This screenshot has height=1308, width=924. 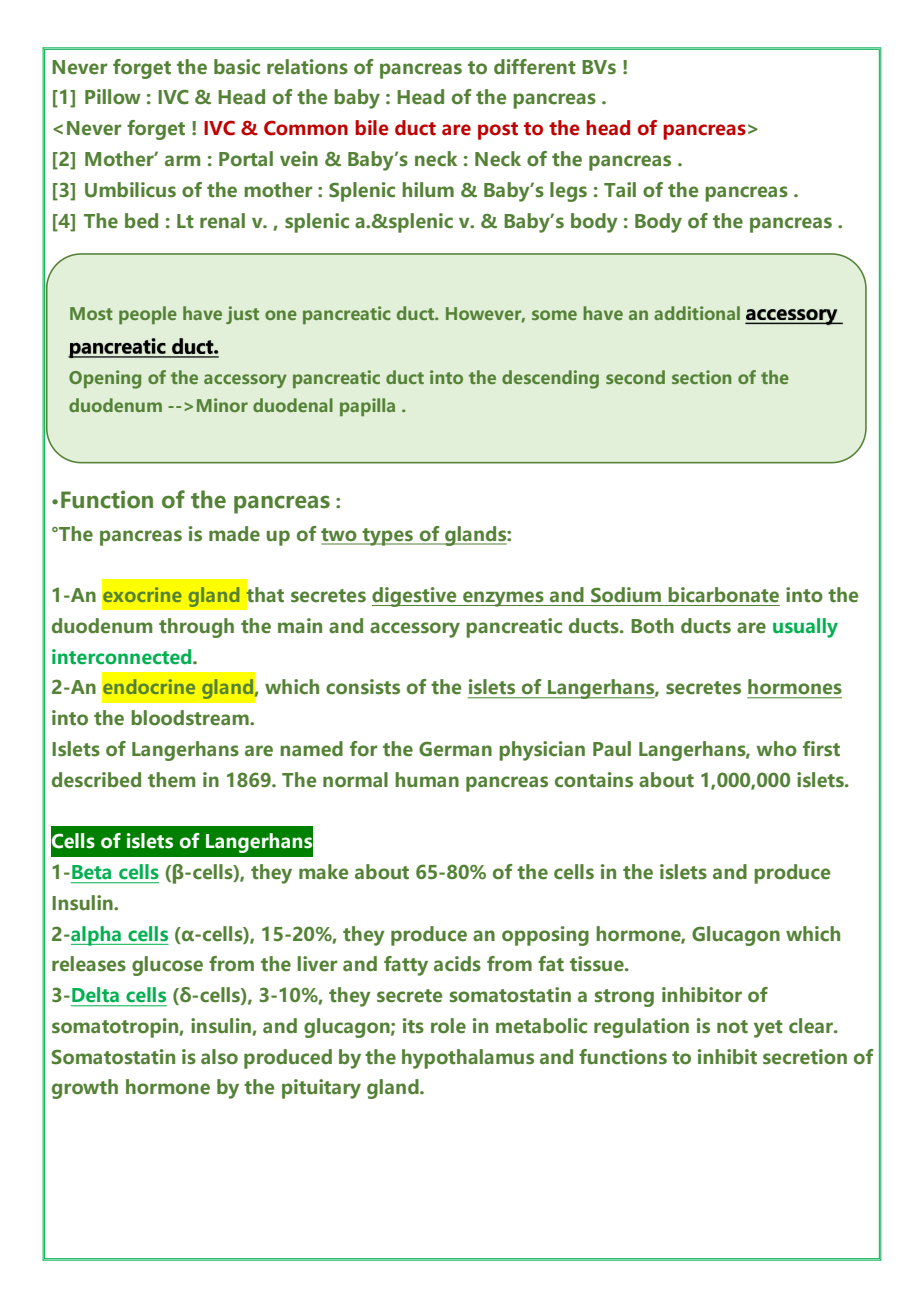 I want to click on Tail, so click(x=620, y=190).
